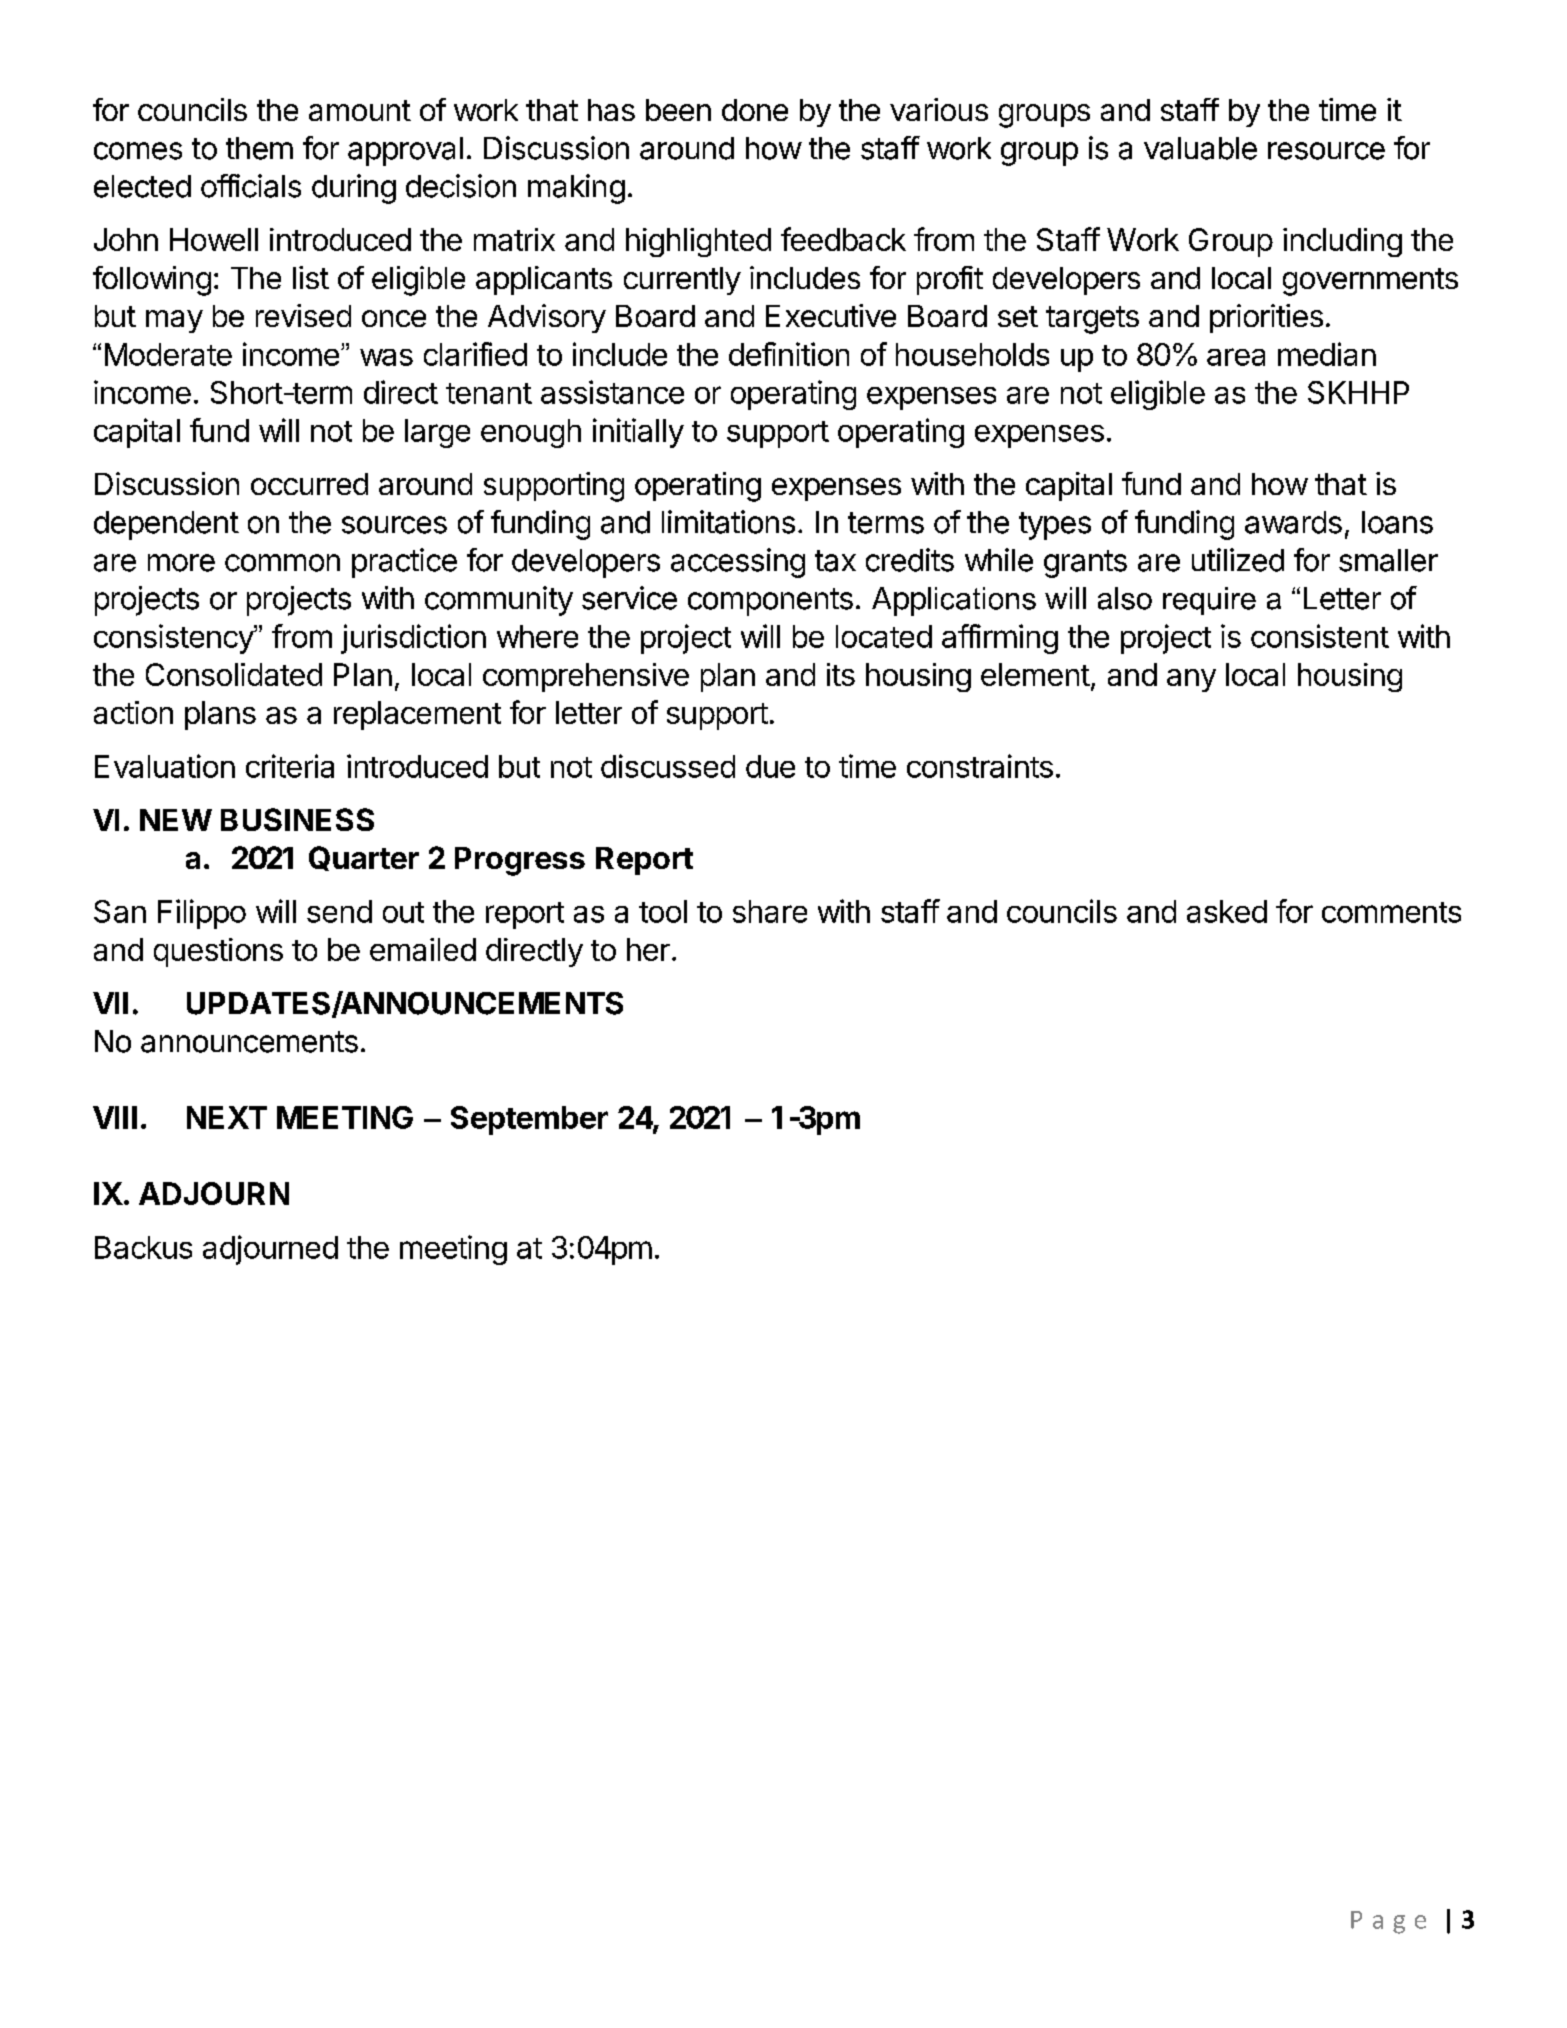 This page has width=1567, height=2028. What do you see at coordinates (309, 484) in the page?
I see `occurred` at bounding box center [309, 484].
